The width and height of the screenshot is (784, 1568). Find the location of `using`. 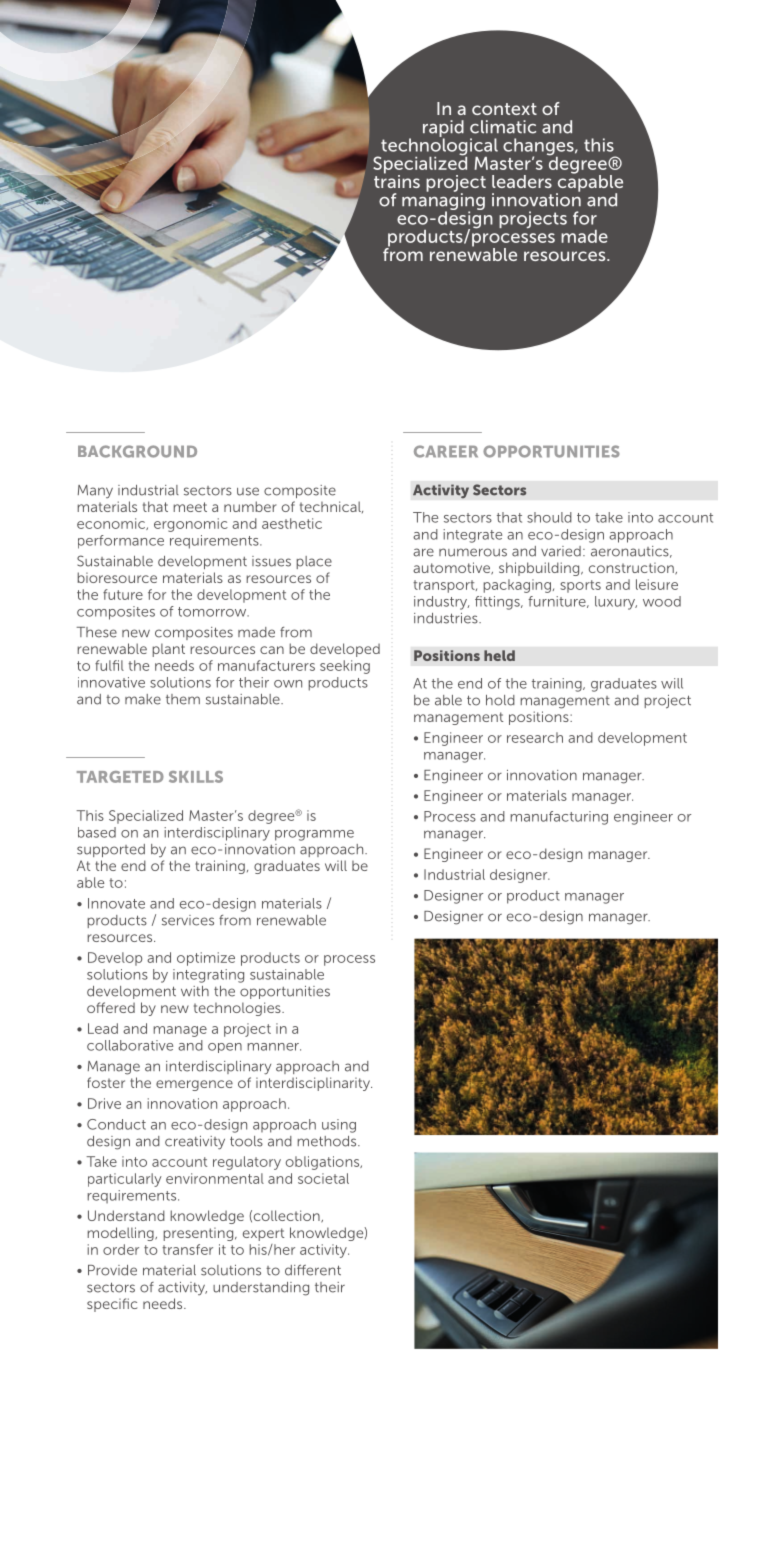

using is located at coordinates (339, 1126).
